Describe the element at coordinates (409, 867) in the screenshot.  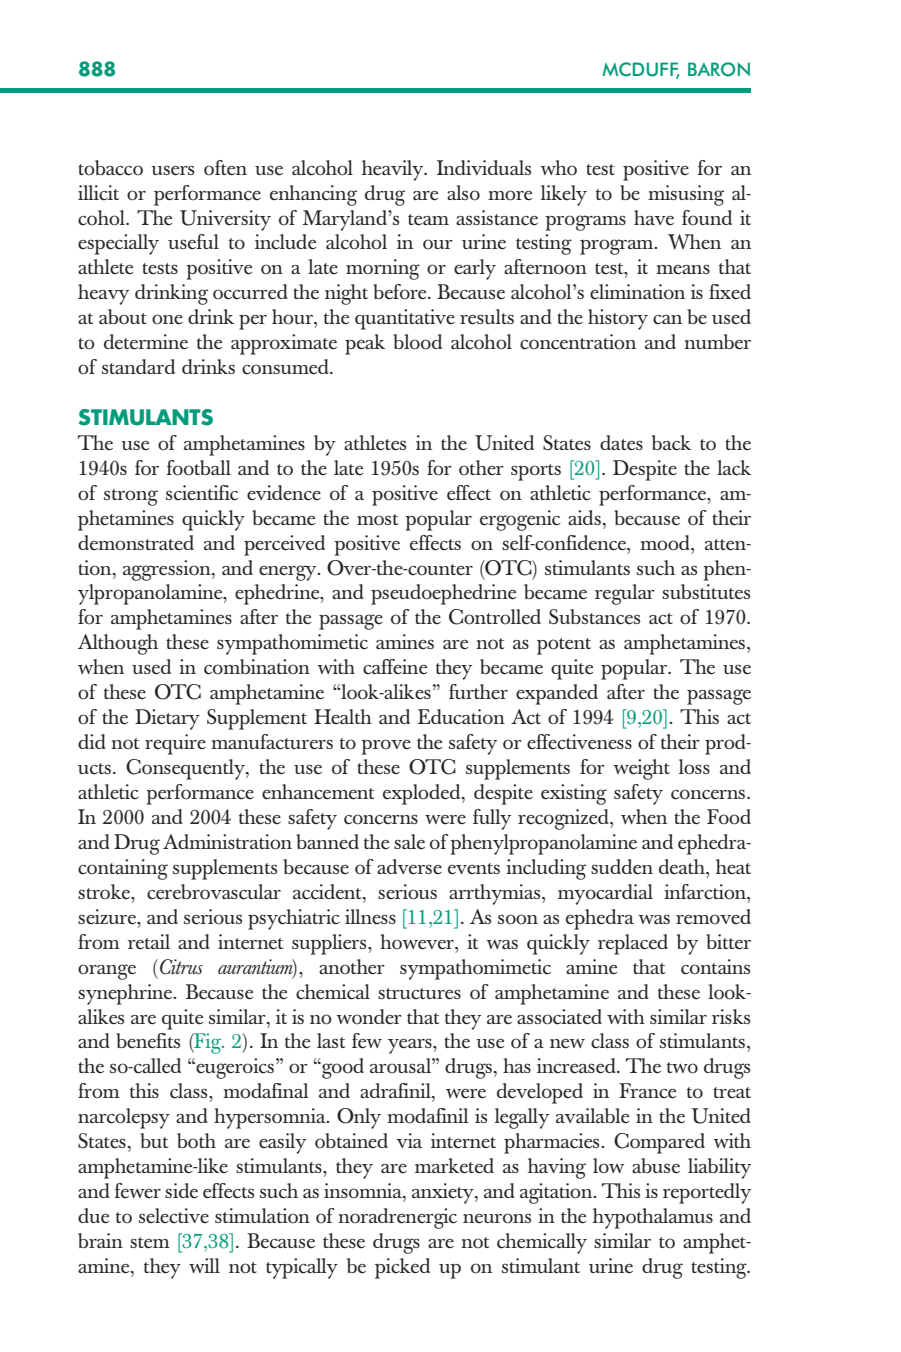
I see `adverse` at that location.
